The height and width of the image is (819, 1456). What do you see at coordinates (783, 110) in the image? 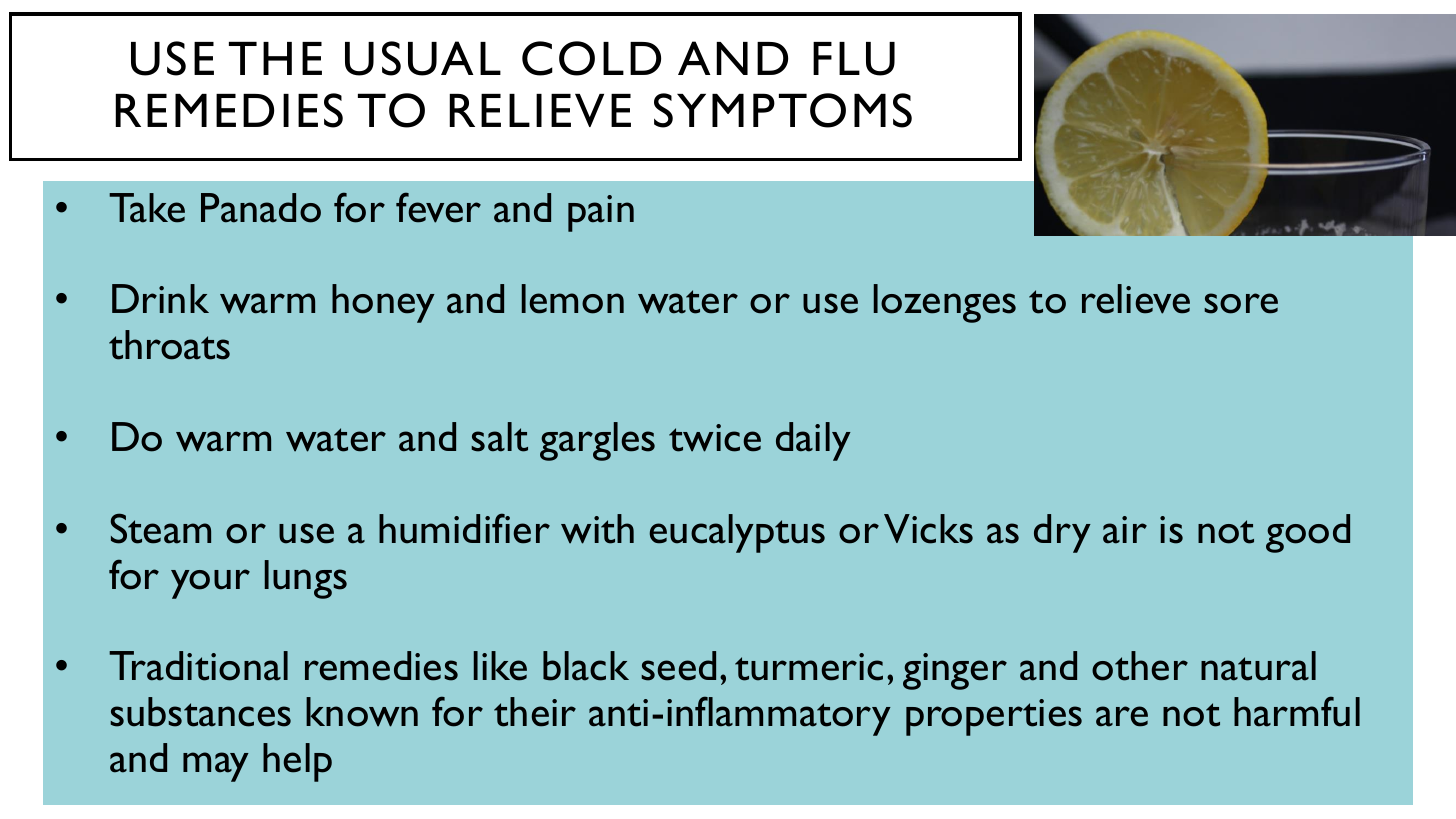
I see `SYMPTOMS` at bounding box center [783, 110].
